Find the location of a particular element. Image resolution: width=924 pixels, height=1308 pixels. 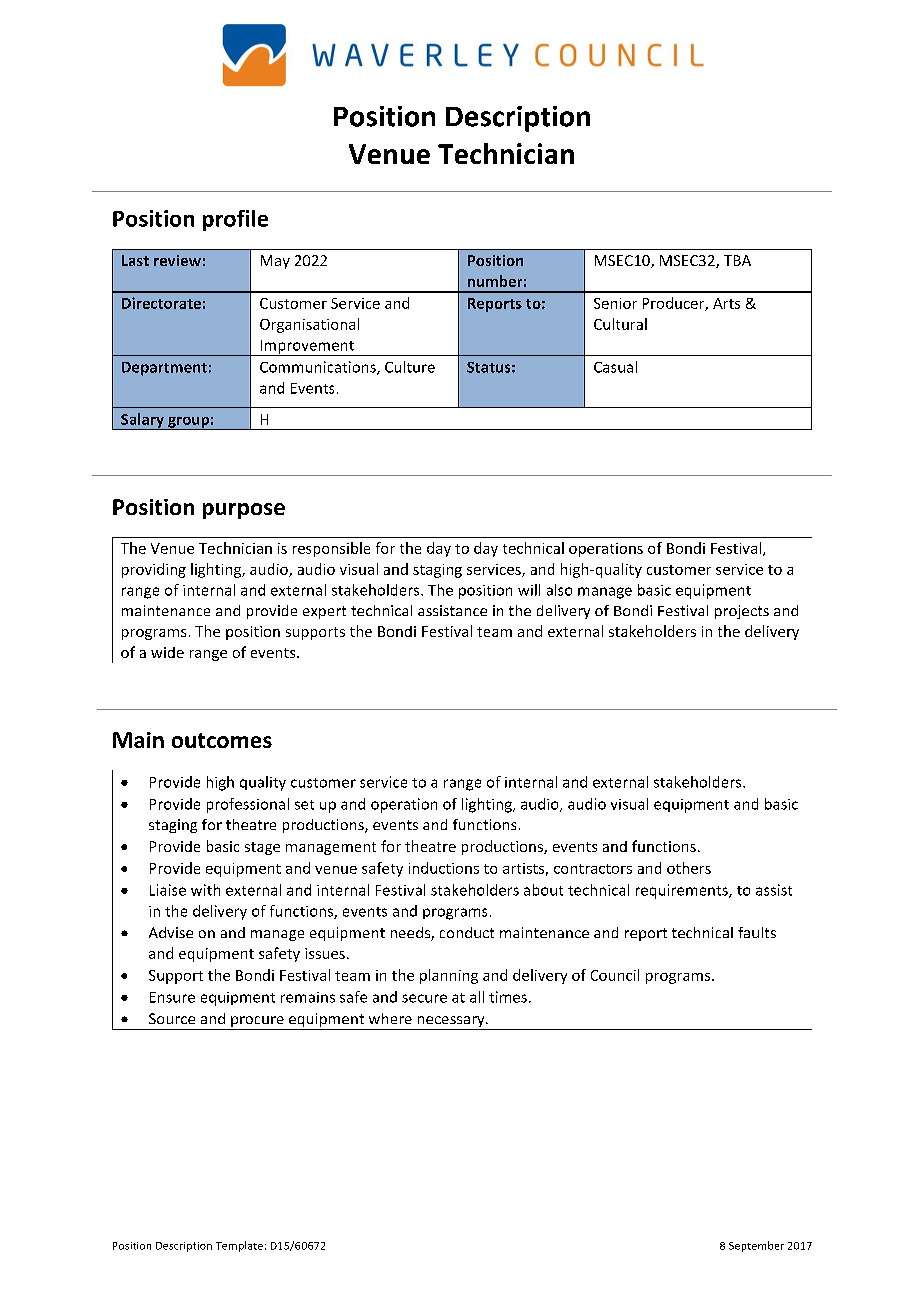

TBA is located at coordinates (737, 260).
